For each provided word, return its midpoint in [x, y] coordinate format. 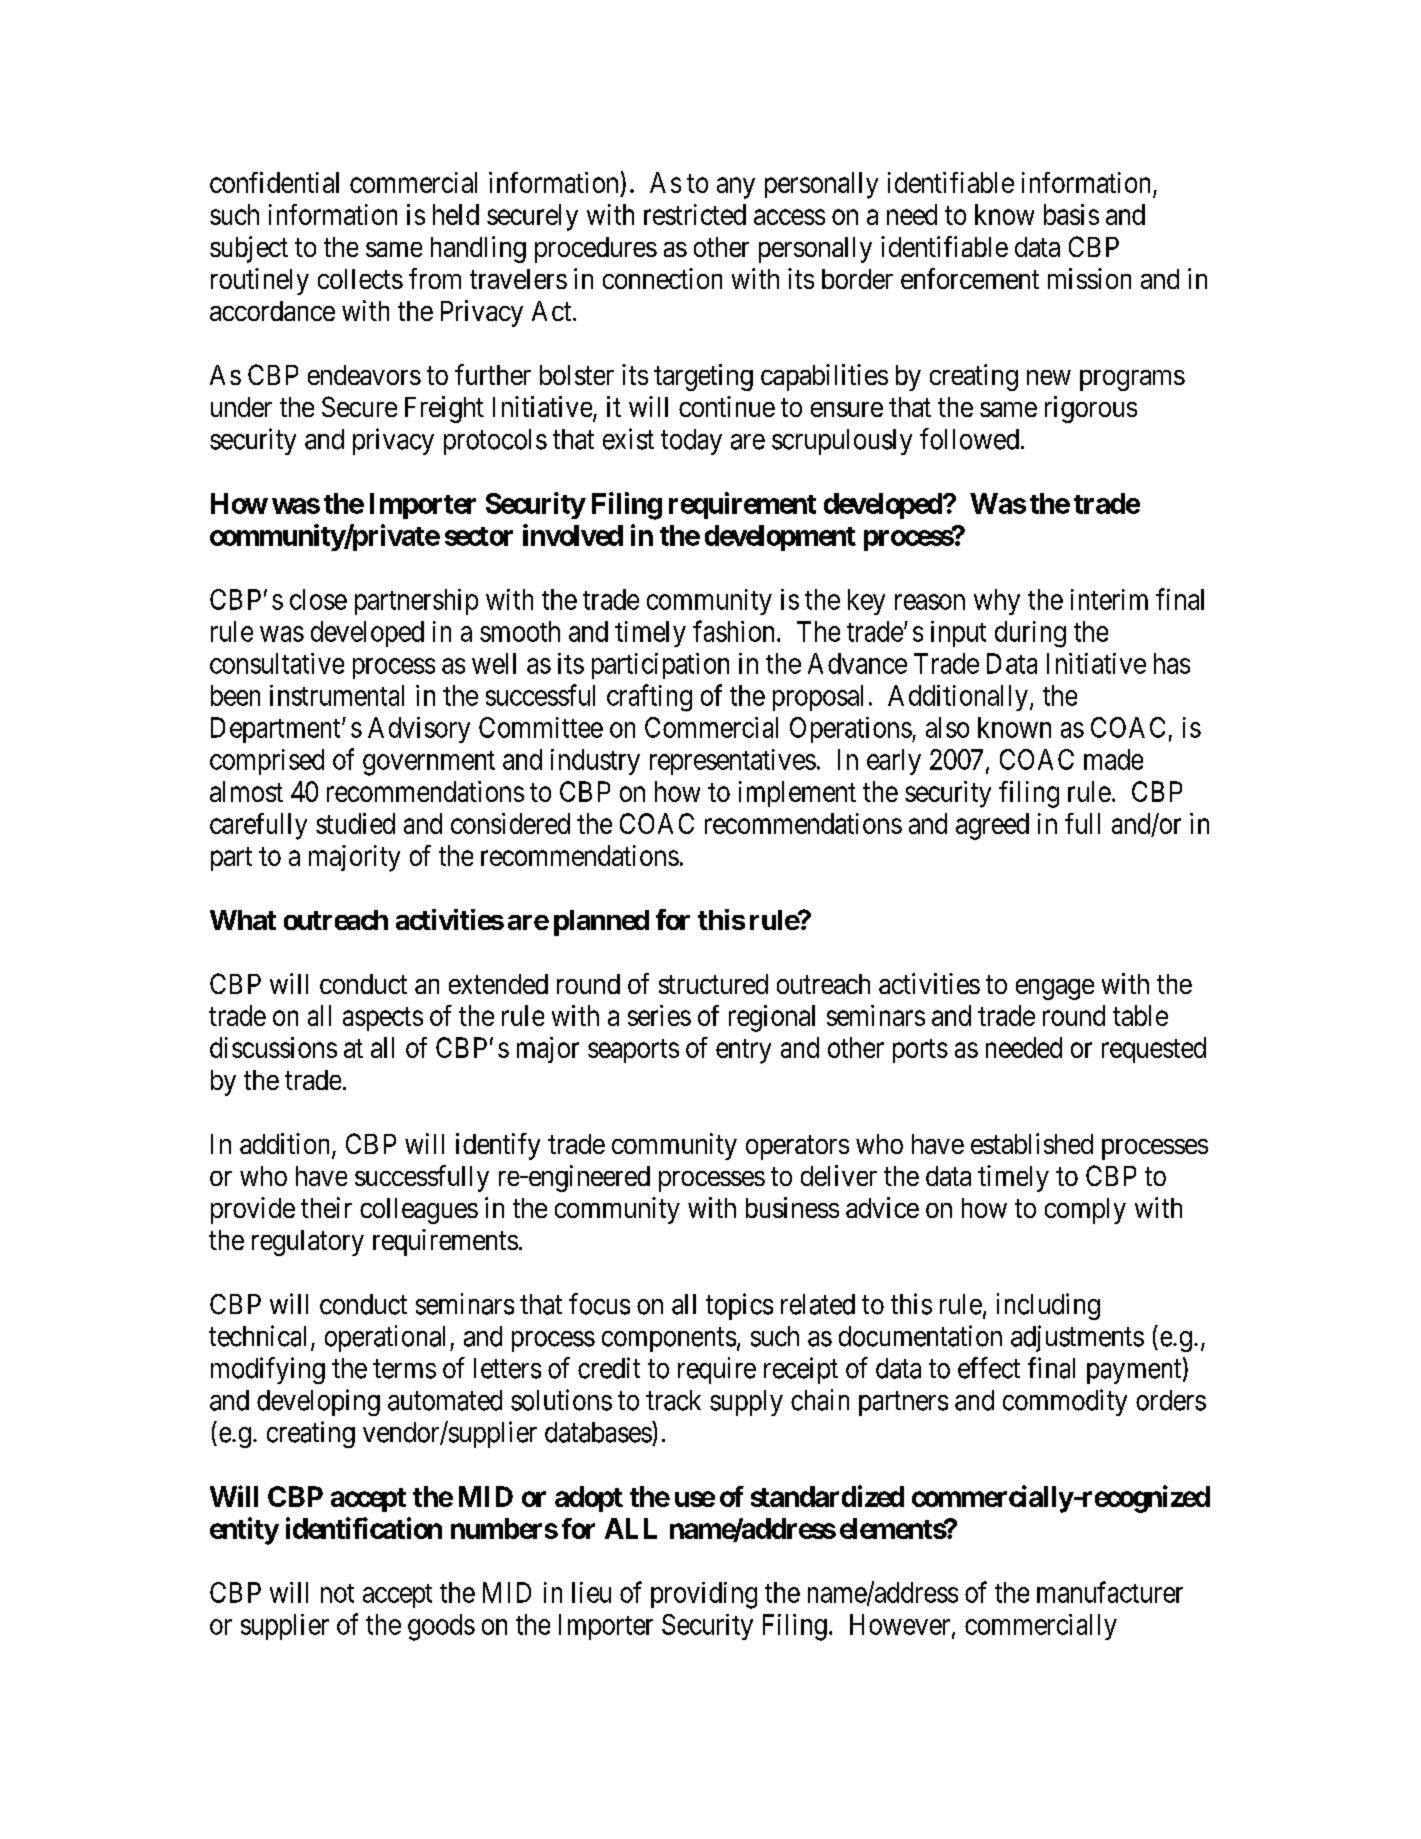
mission [1089, 278]
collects [360, 279]
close [318, 599]
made [1113, 759]
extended [498, 984]
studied [355, 823]
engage [1055, 989]
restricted [695, 214]
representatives [733, 762]
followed [969, 439]
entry [743, 1051]
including [1048, 1306]
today [691, 442]
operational [388, 1338]
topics [739, 1306]
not [337, 1593]
